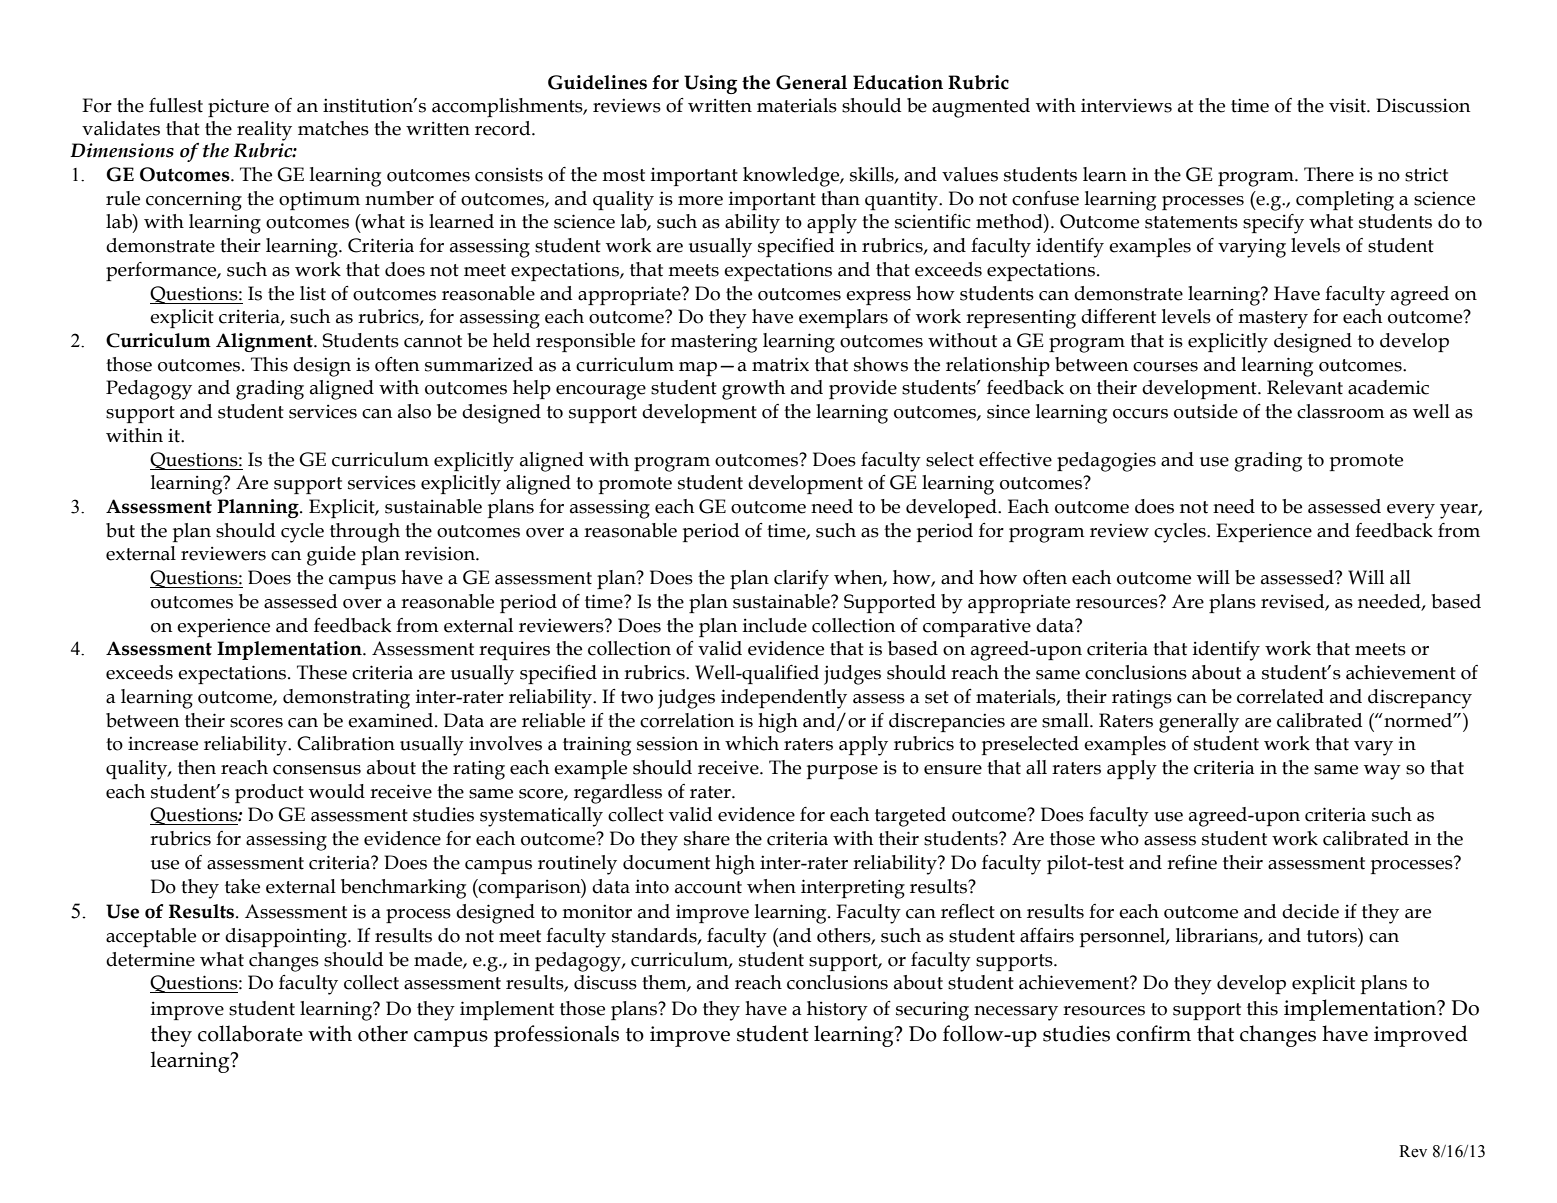 The width and height of the screenshot is (1557, 1203). What do you see at coordinates (753, 390) in the screenshot?
I see `growth` at bounding box center [753, 390].
